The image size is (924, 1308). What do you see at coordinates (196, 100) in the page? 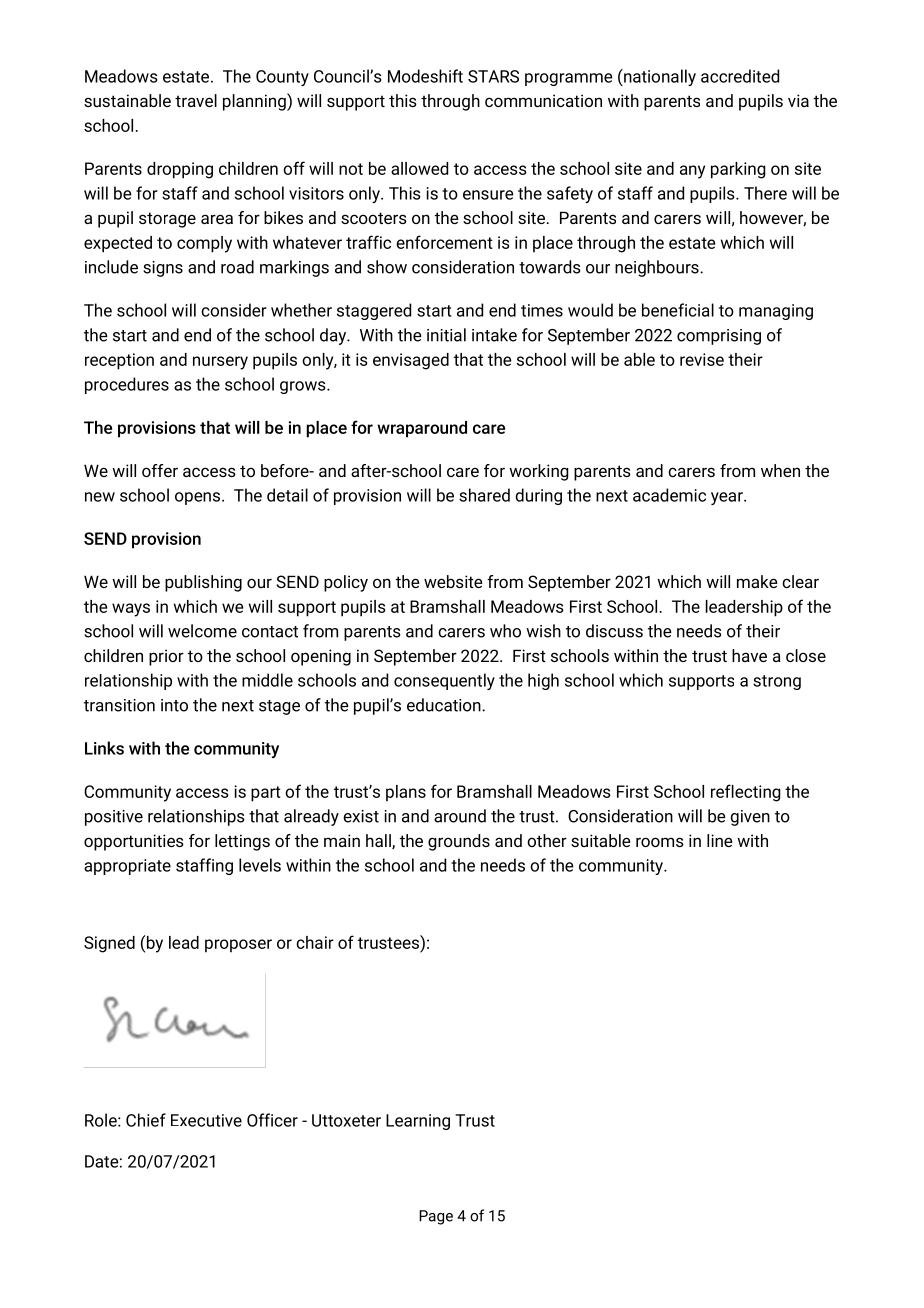
I see `travel` at bounding box center [196, 100].
